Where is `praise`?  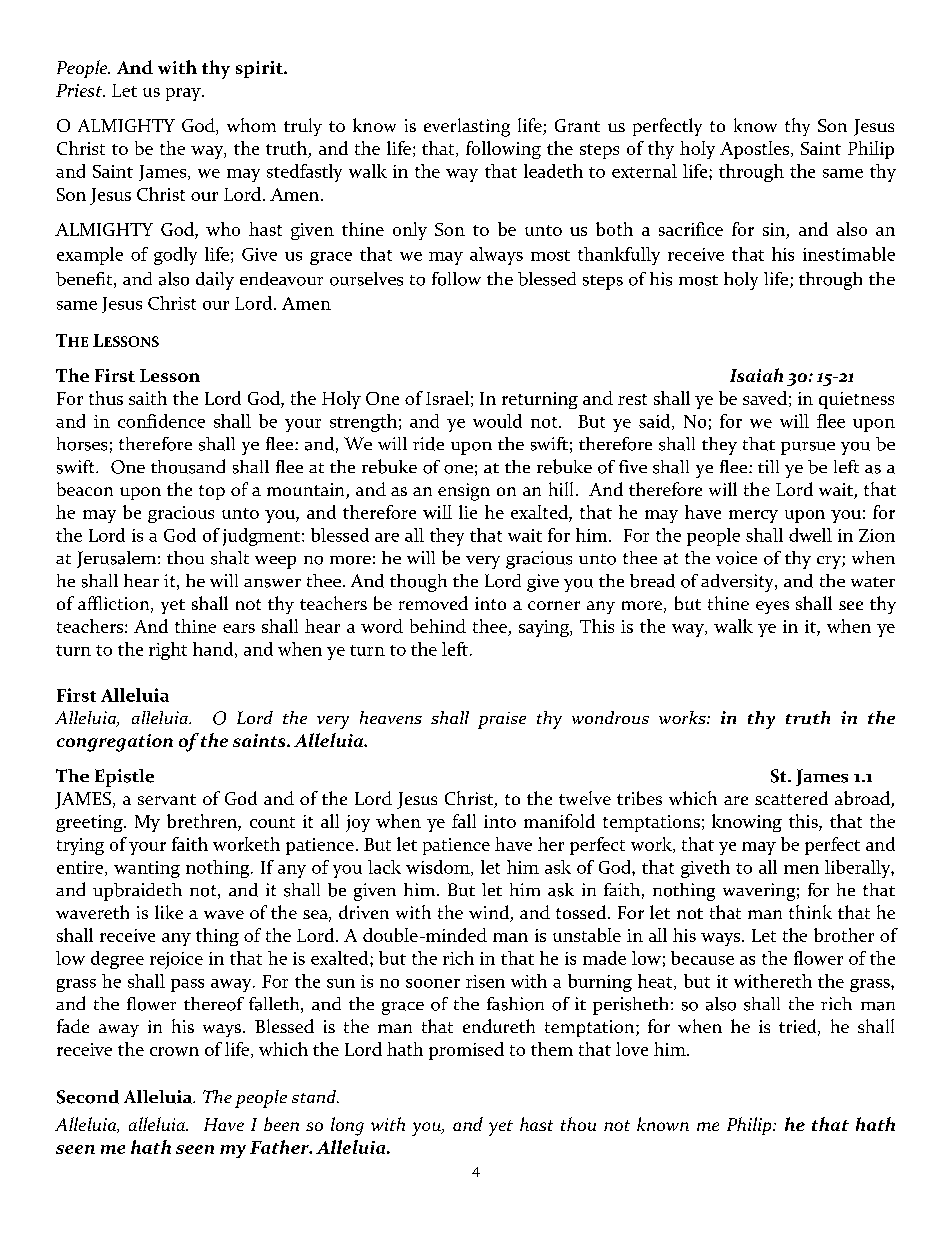
praise is located at coordinates (502, 720).
